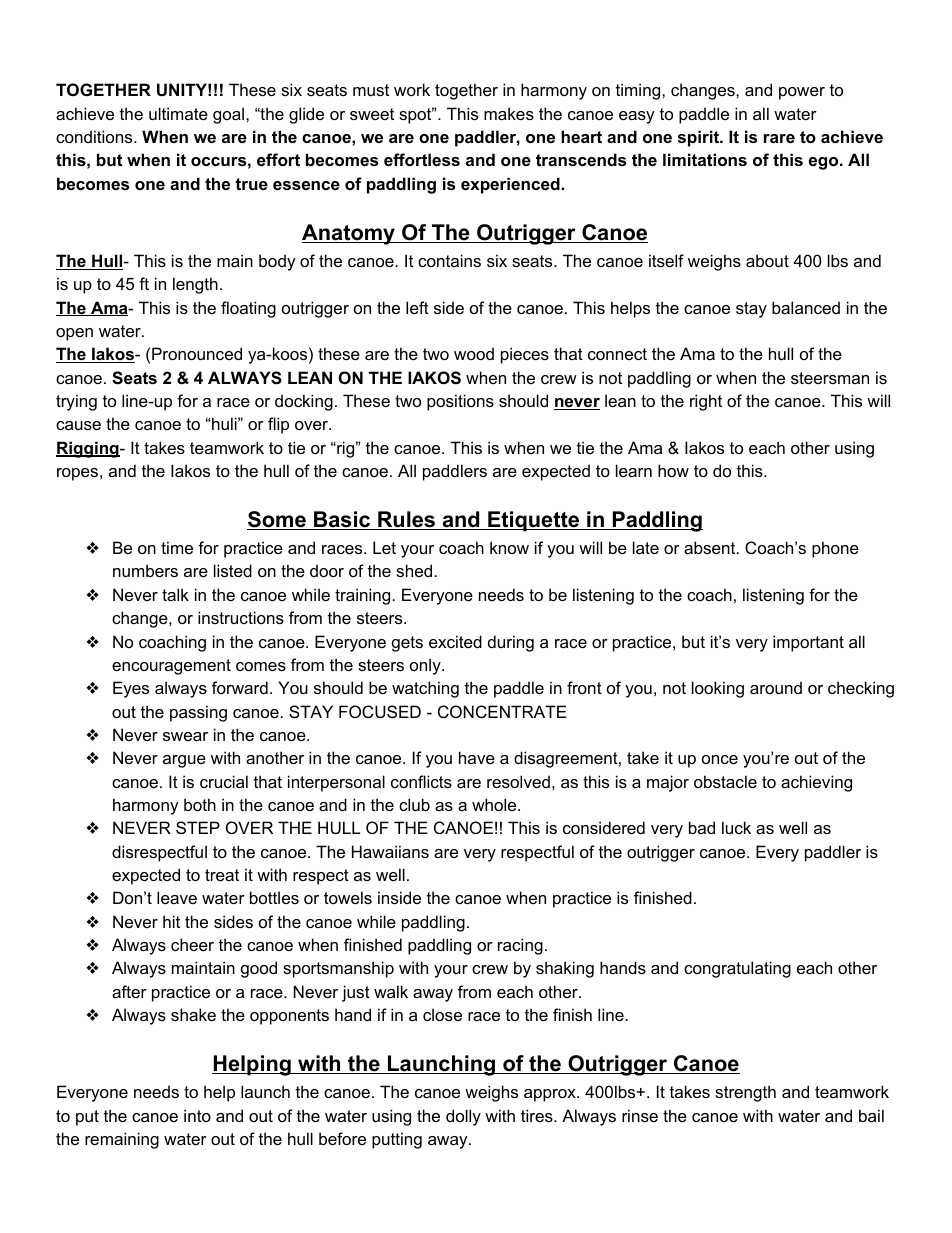 The height and width of the image is (1233, 952). Describe the element at coordinates (184, 761) in the image. I see `argue` at that location.
